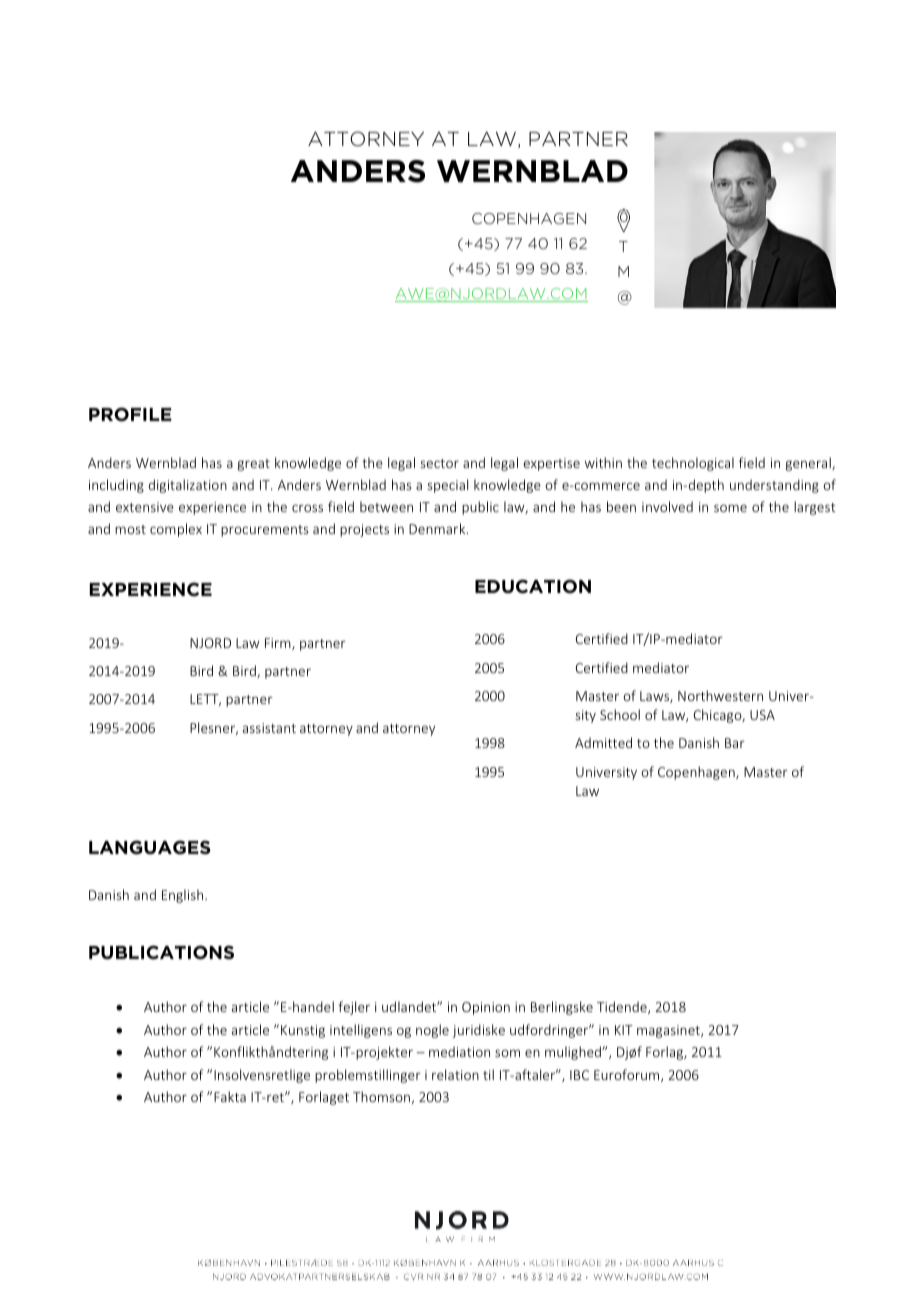 This screenshot has height=1308, width=924. I want to click on PROFILE, so click(130, 414).
